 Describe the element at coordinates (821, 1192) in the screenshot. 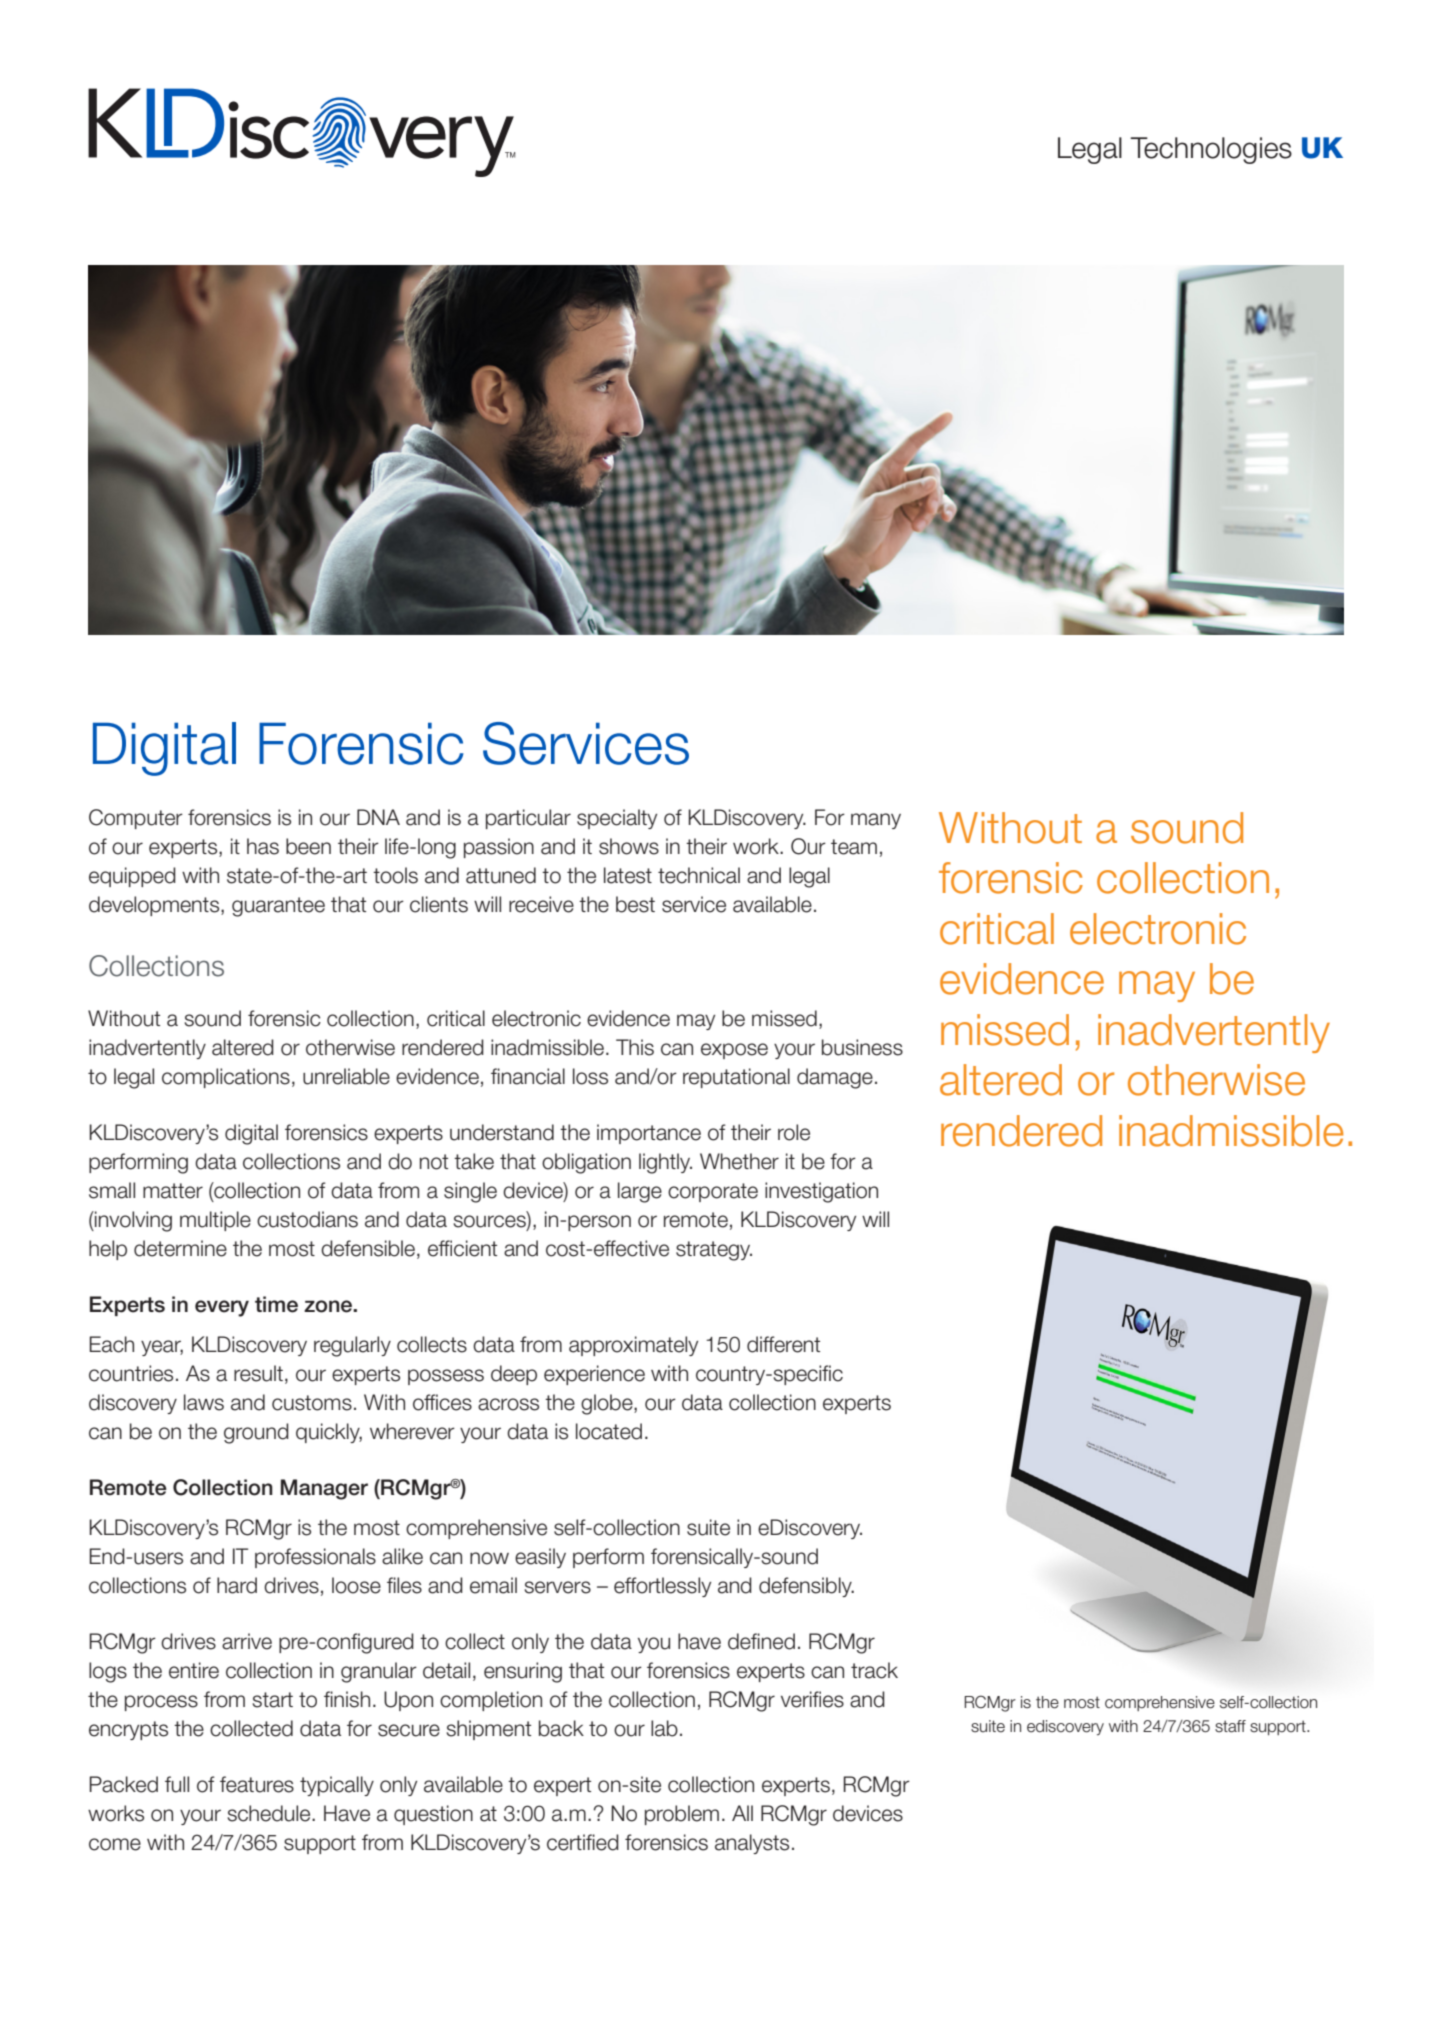

I see `investigation` at that location.
